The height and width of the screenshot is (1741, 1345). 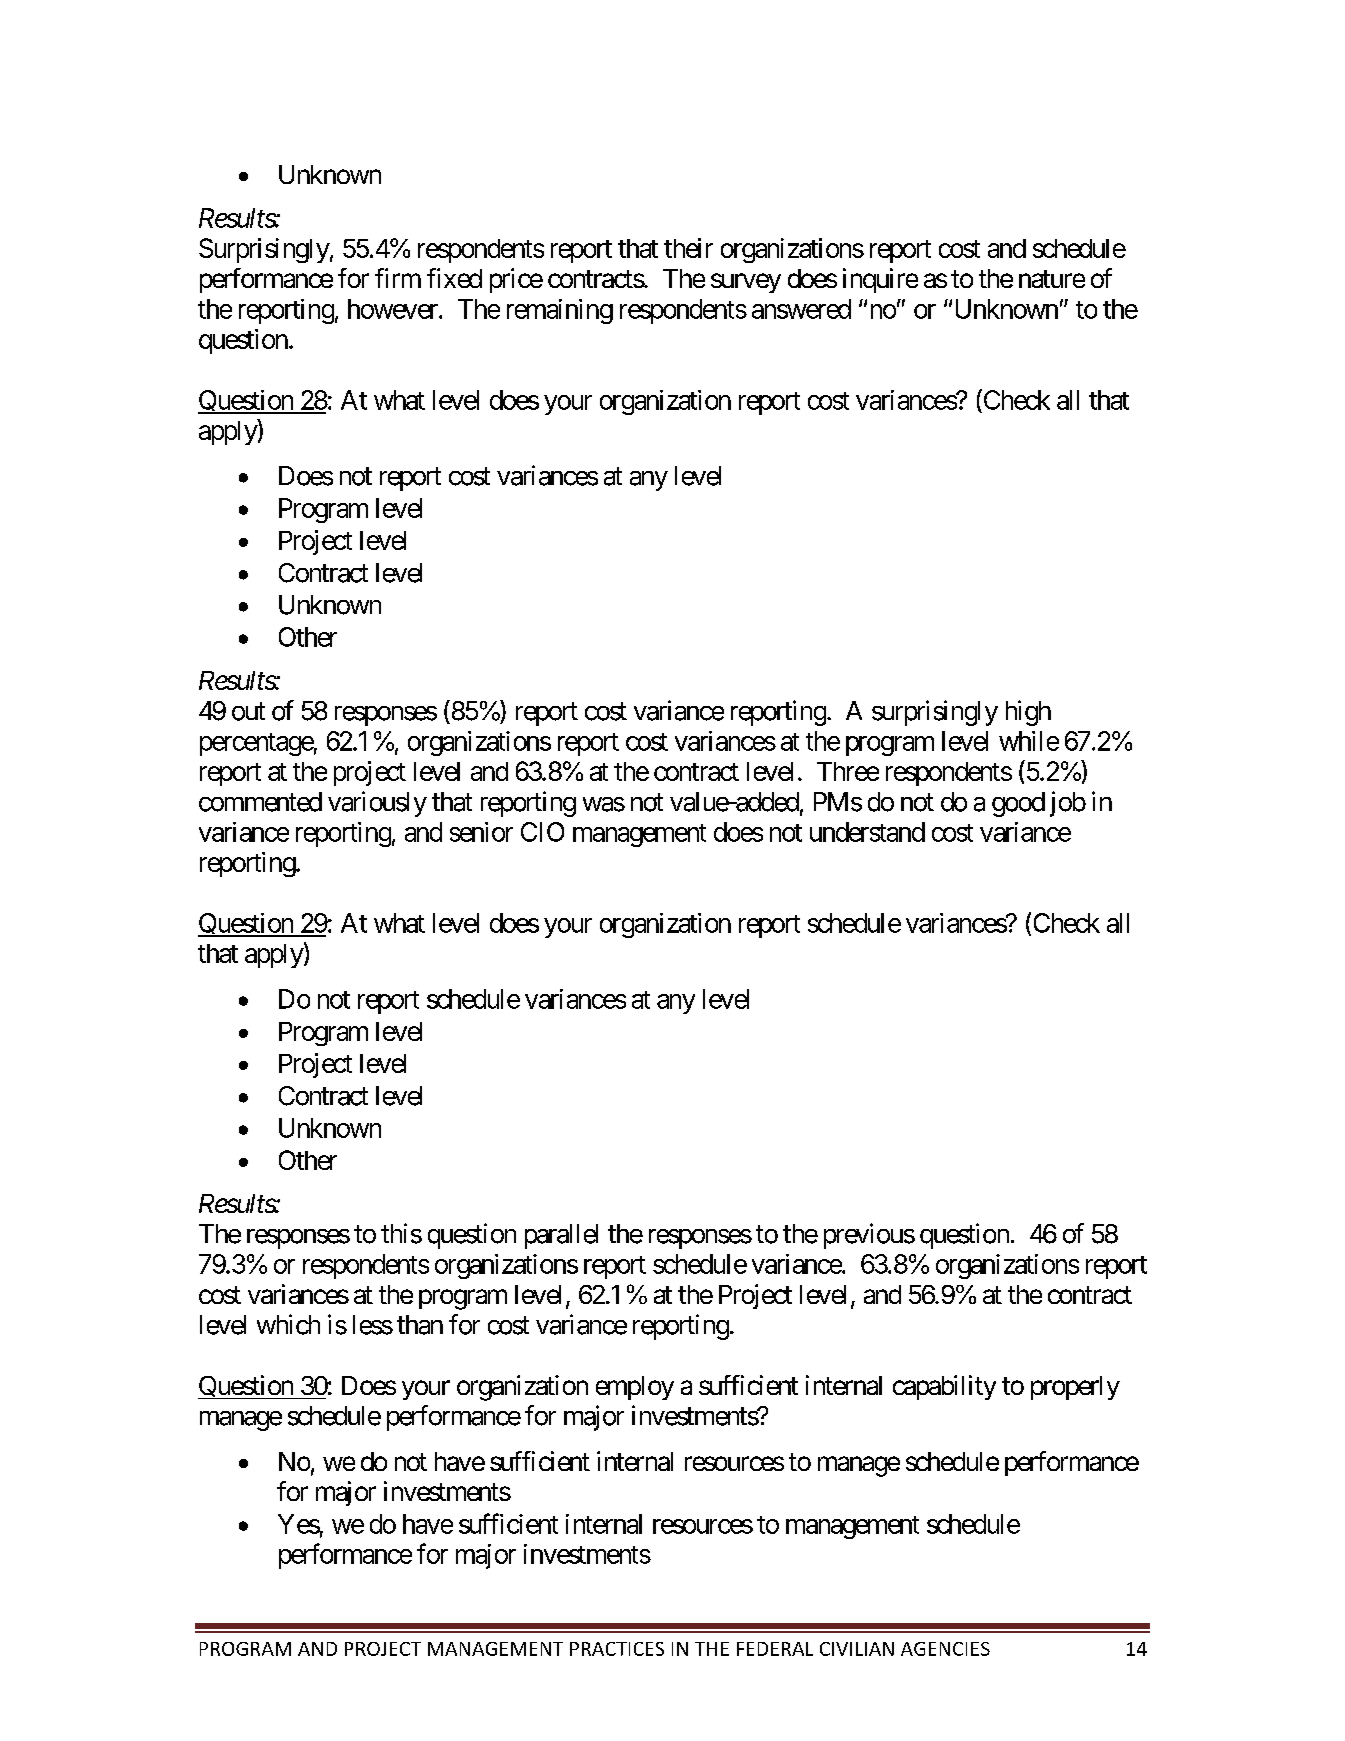 I want to click on good, so click(x=1018, y=804).
